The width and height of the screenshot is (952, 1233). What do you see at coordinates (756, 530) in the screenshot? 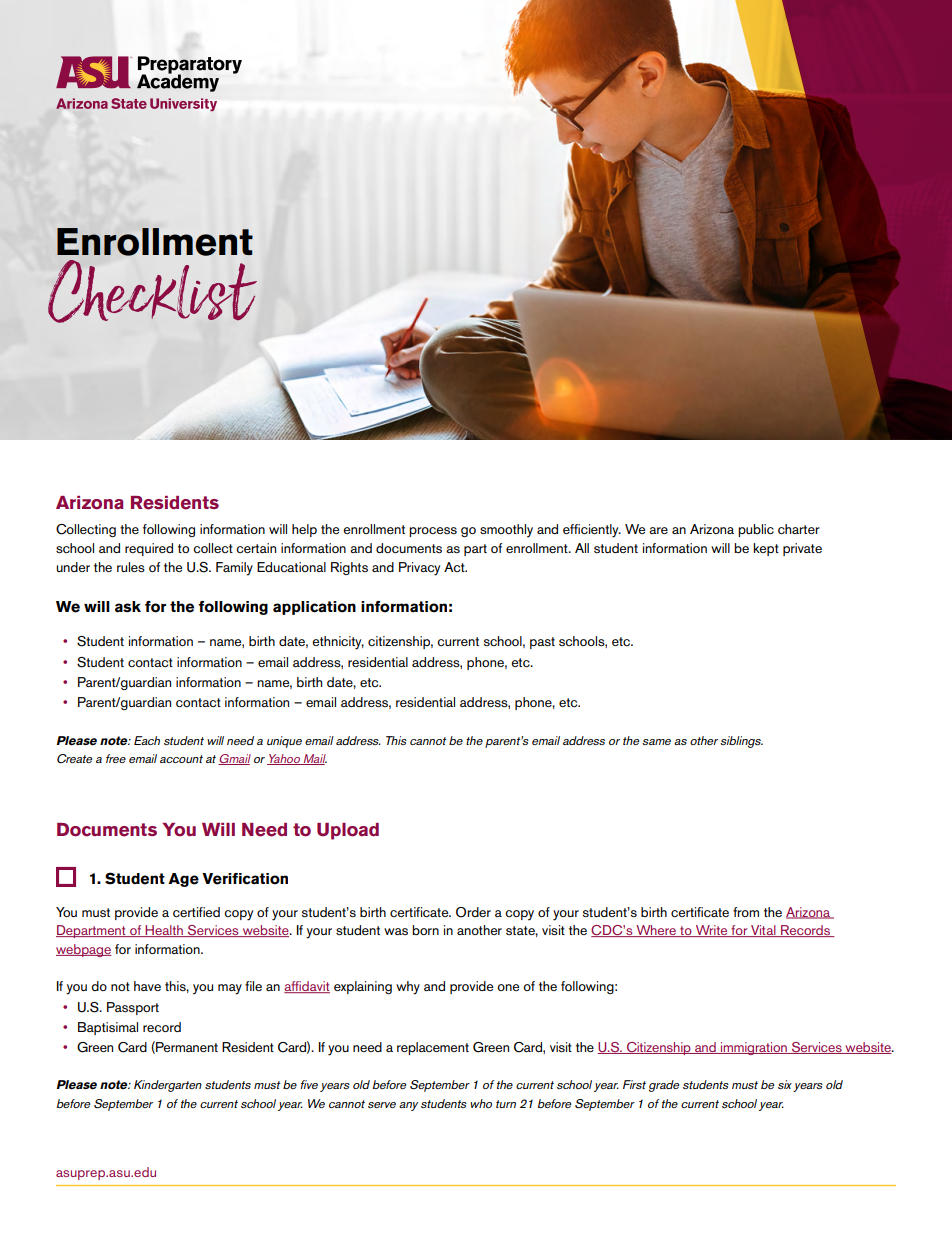
I see `public` at bounding box center [756, 530].
